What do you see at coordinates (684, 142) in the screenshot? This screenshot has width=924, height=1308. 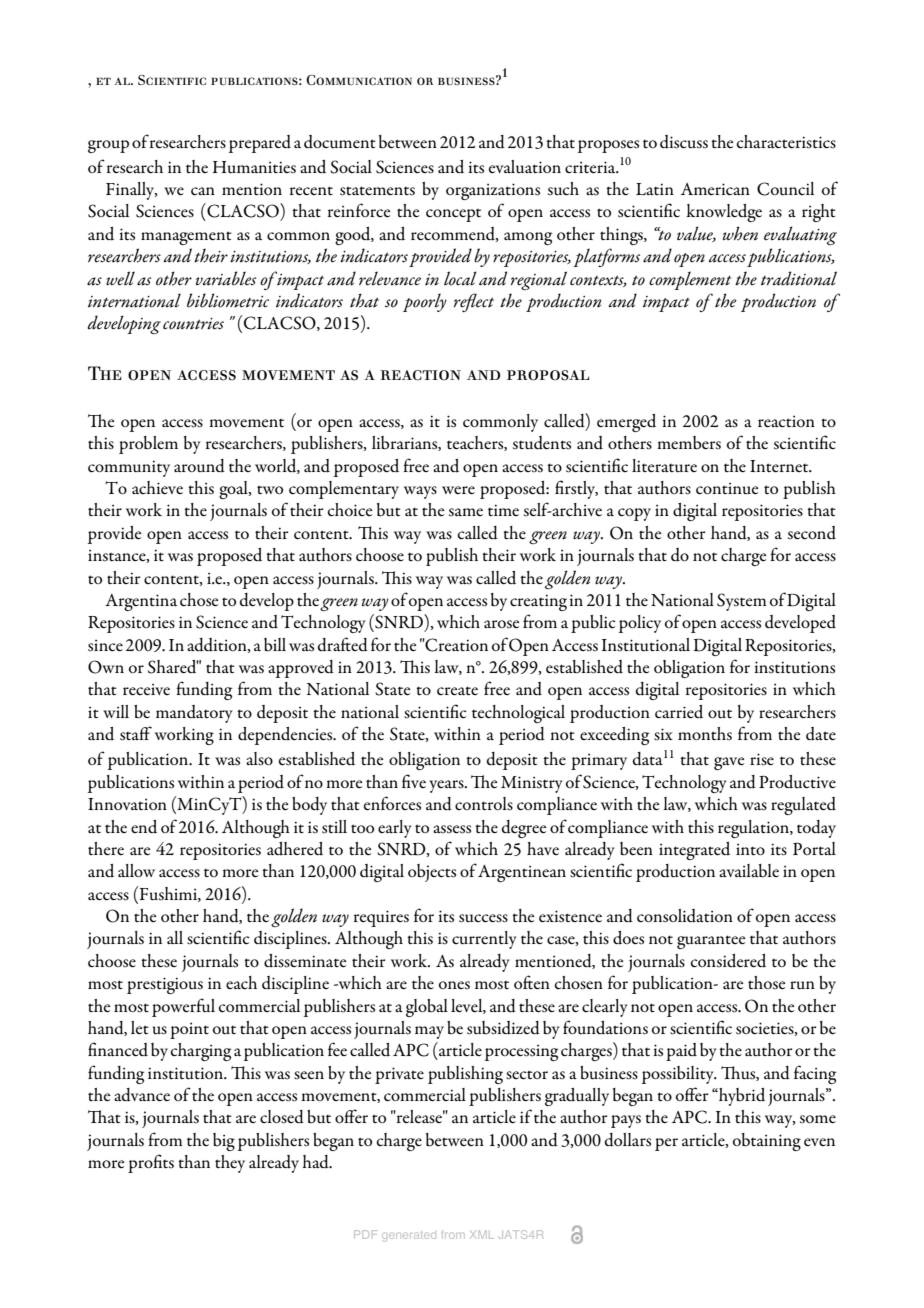 I see `discuss` at bounding box center [684, 142].
